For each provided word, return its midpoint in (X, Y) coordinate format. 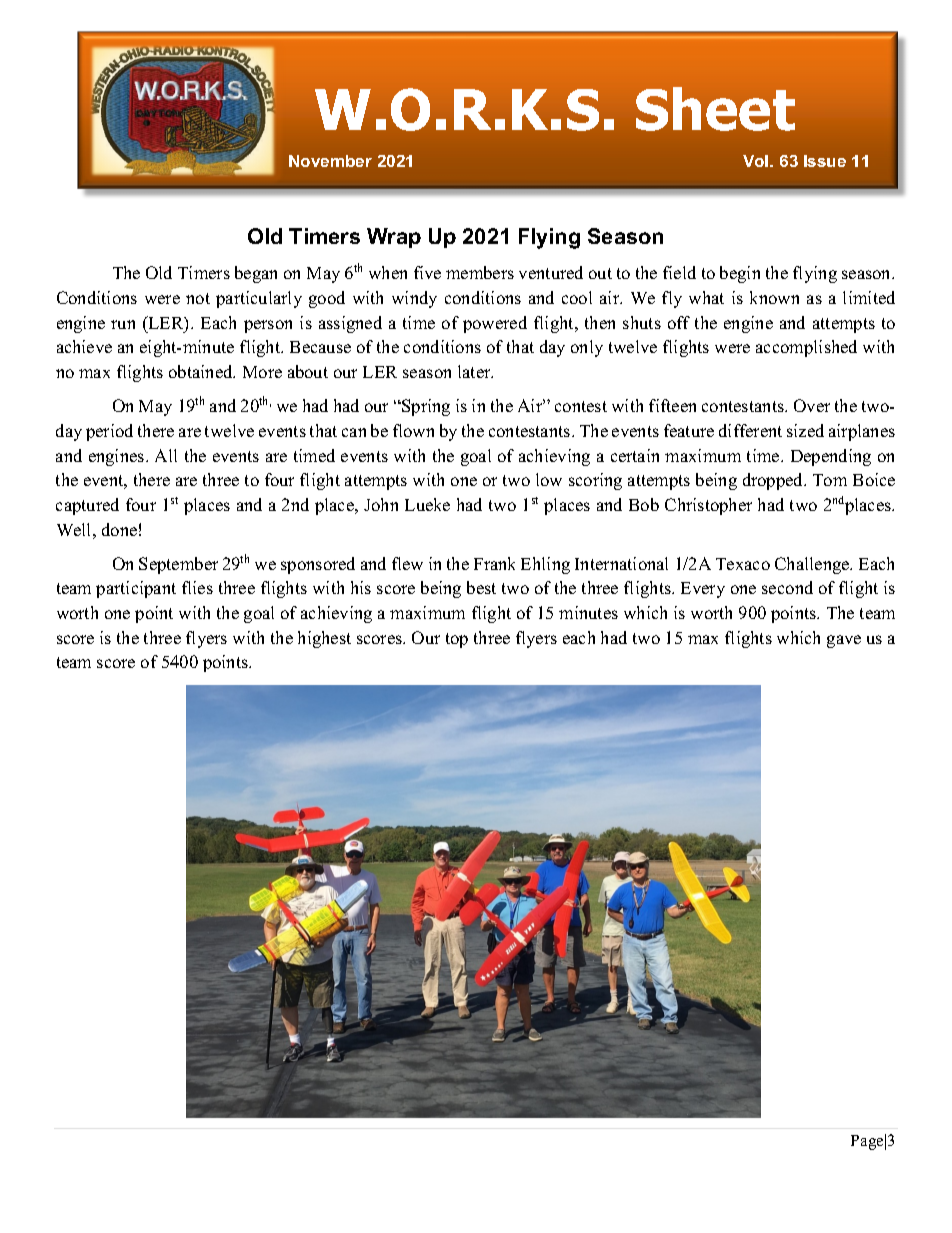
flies (197, 587)
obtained (202, 371)
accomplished (806, 348)
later (475, 371)
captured (87, 506)
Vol (757, 161)
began (256, 274)
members (480, 272)
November (330, 161)
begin (740, 274)
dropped (774, 481)
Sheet (715, 109)
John (381, 504)
